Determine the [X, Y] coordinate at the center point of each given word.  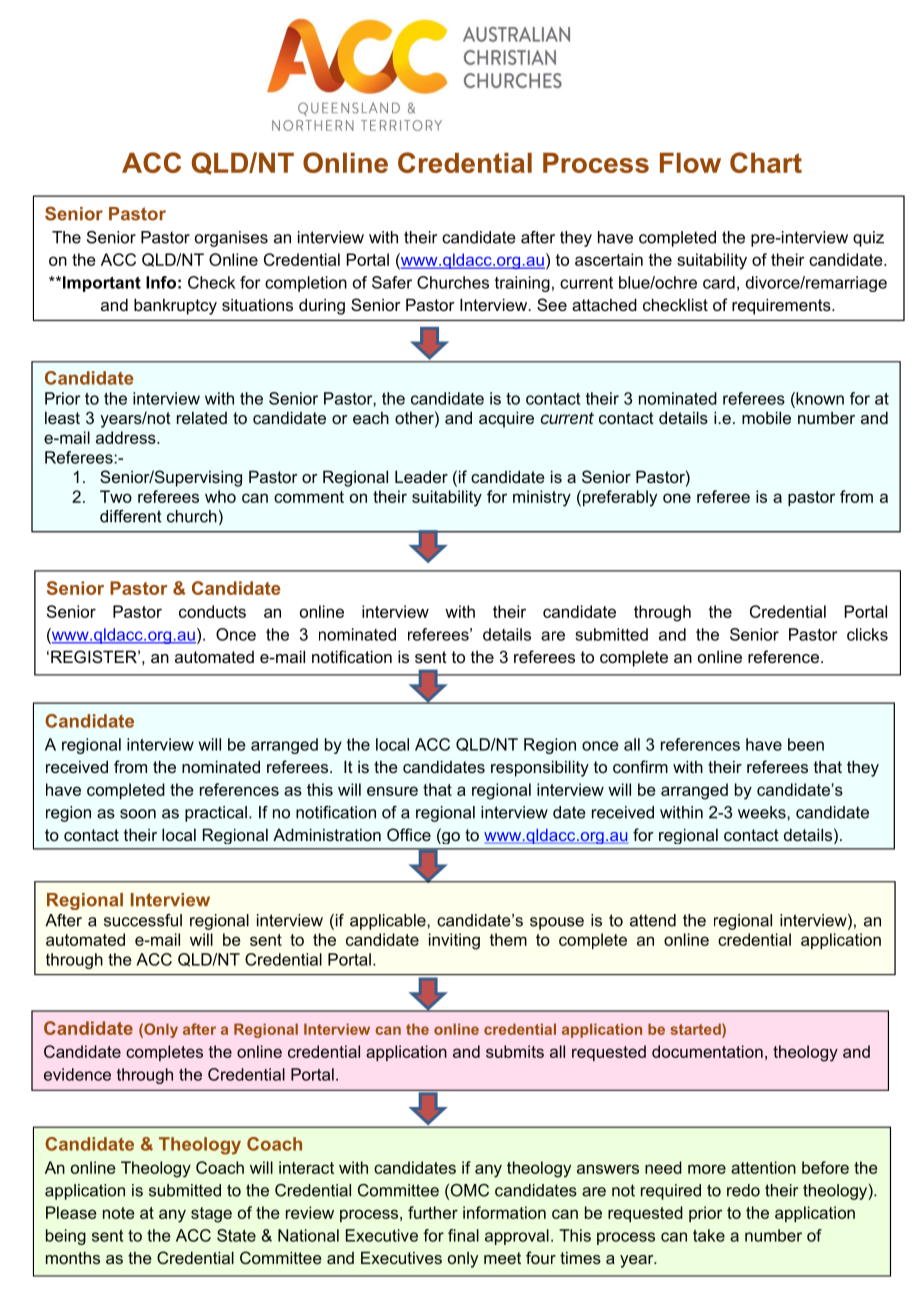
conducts [212, 611]
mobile [766, 417]
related [202, 417]
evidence [77, 1074]
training [522, 284]
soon [138, 814]
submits [515, 1051]
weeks [763, 812]
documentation [707, 1051]
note [118, 1213]
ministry [542, 498]
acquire [506, 419]
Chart [766, 162]
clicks [867, 634]
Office [409, 834]
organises [231, 239]
